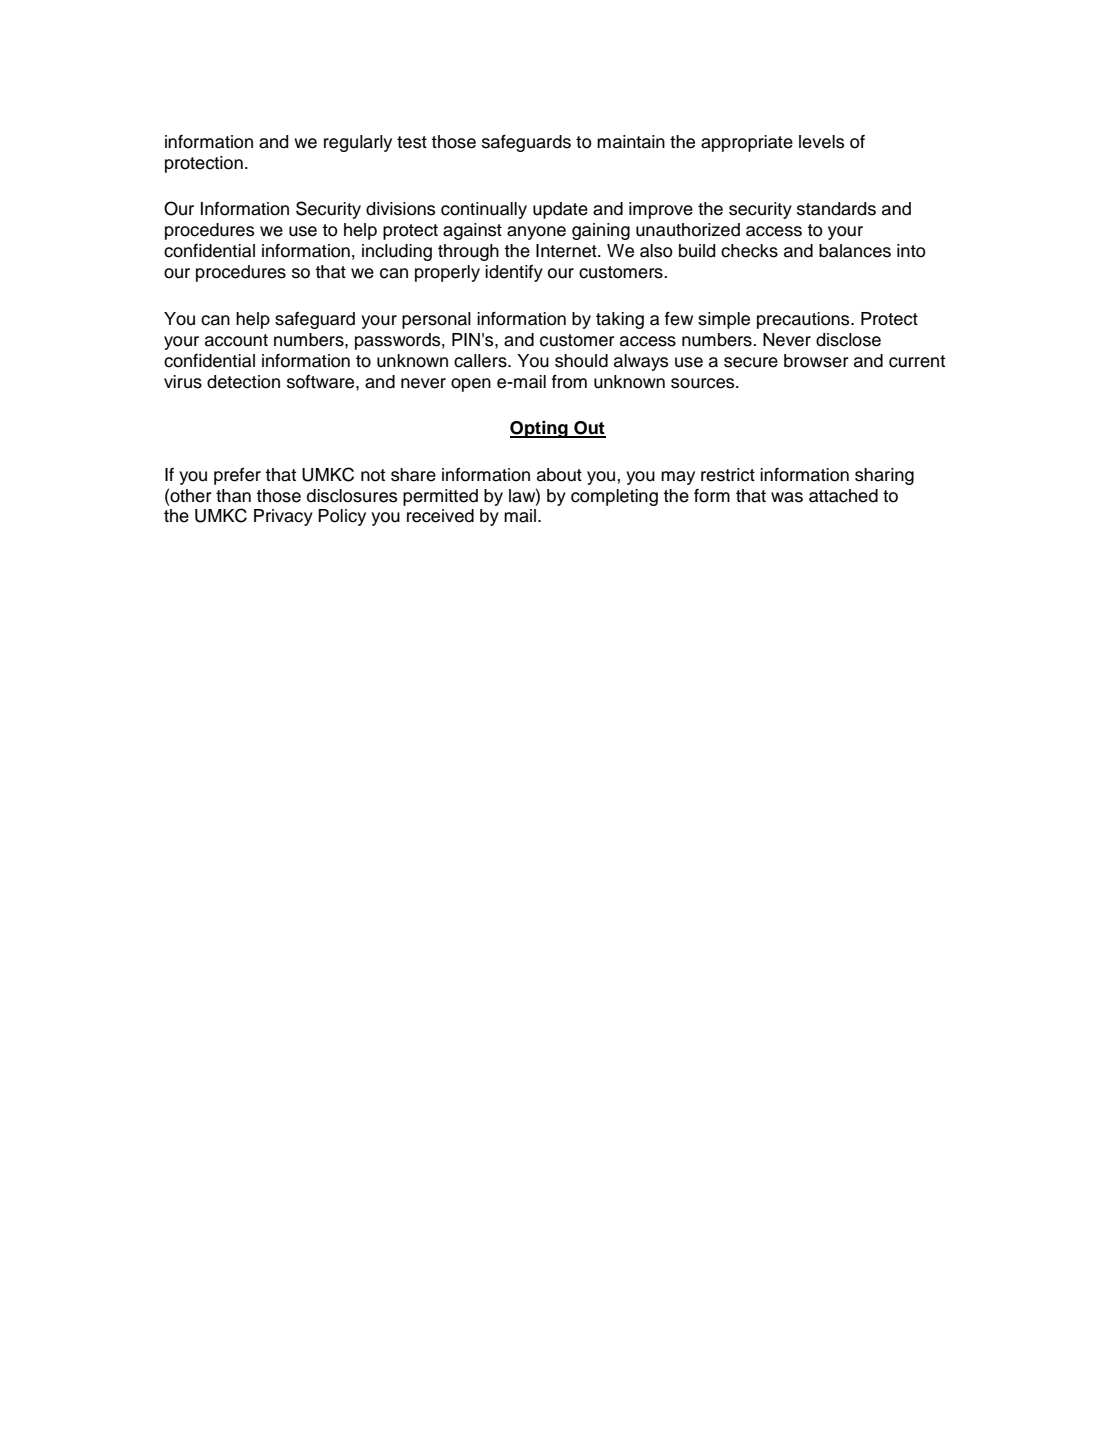 This document has width=1115, height=1443. I want to click on levels, so click(821, 142).
